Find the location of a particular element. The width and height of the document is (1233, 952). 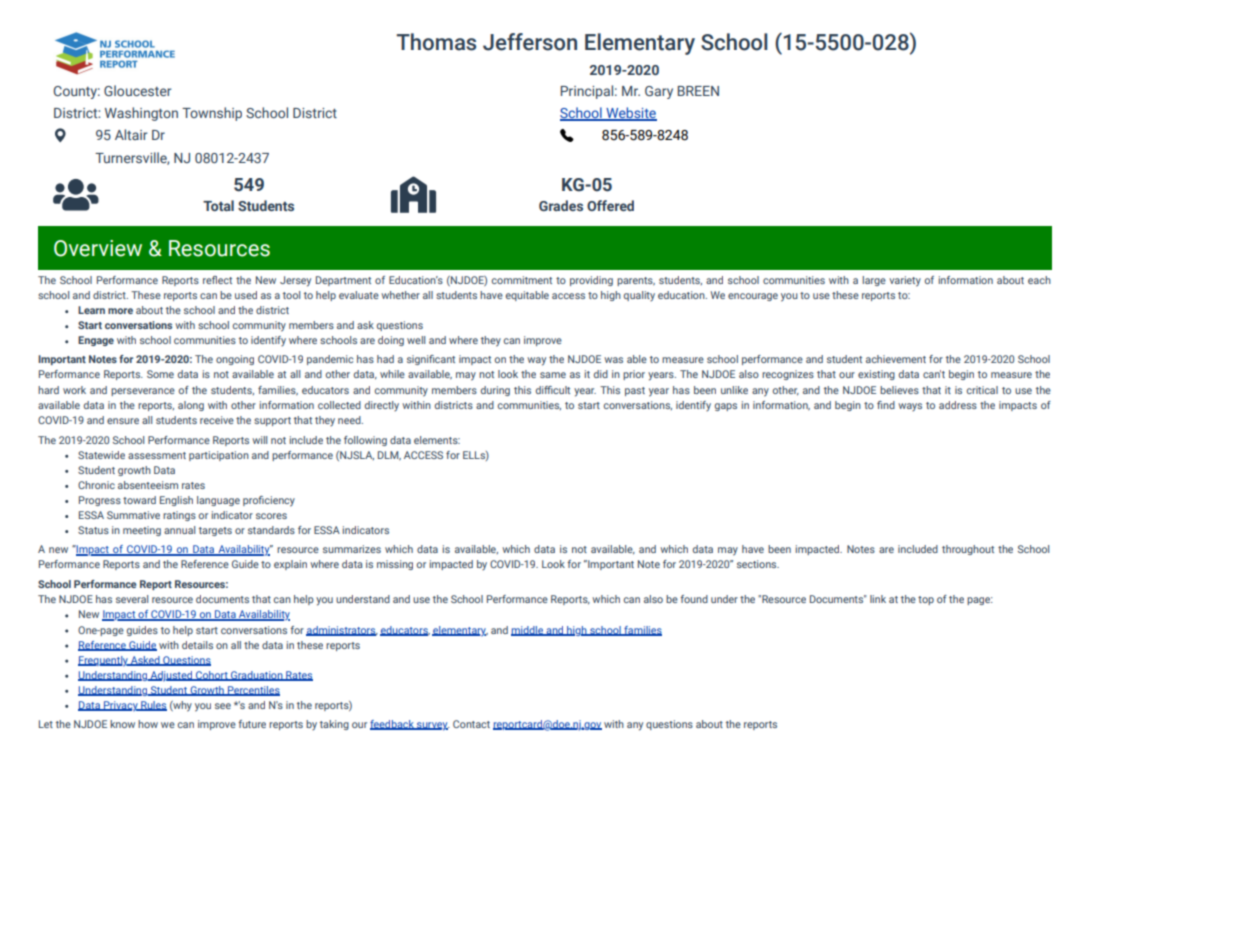

Privacy is located at coordinates (121, 706).
